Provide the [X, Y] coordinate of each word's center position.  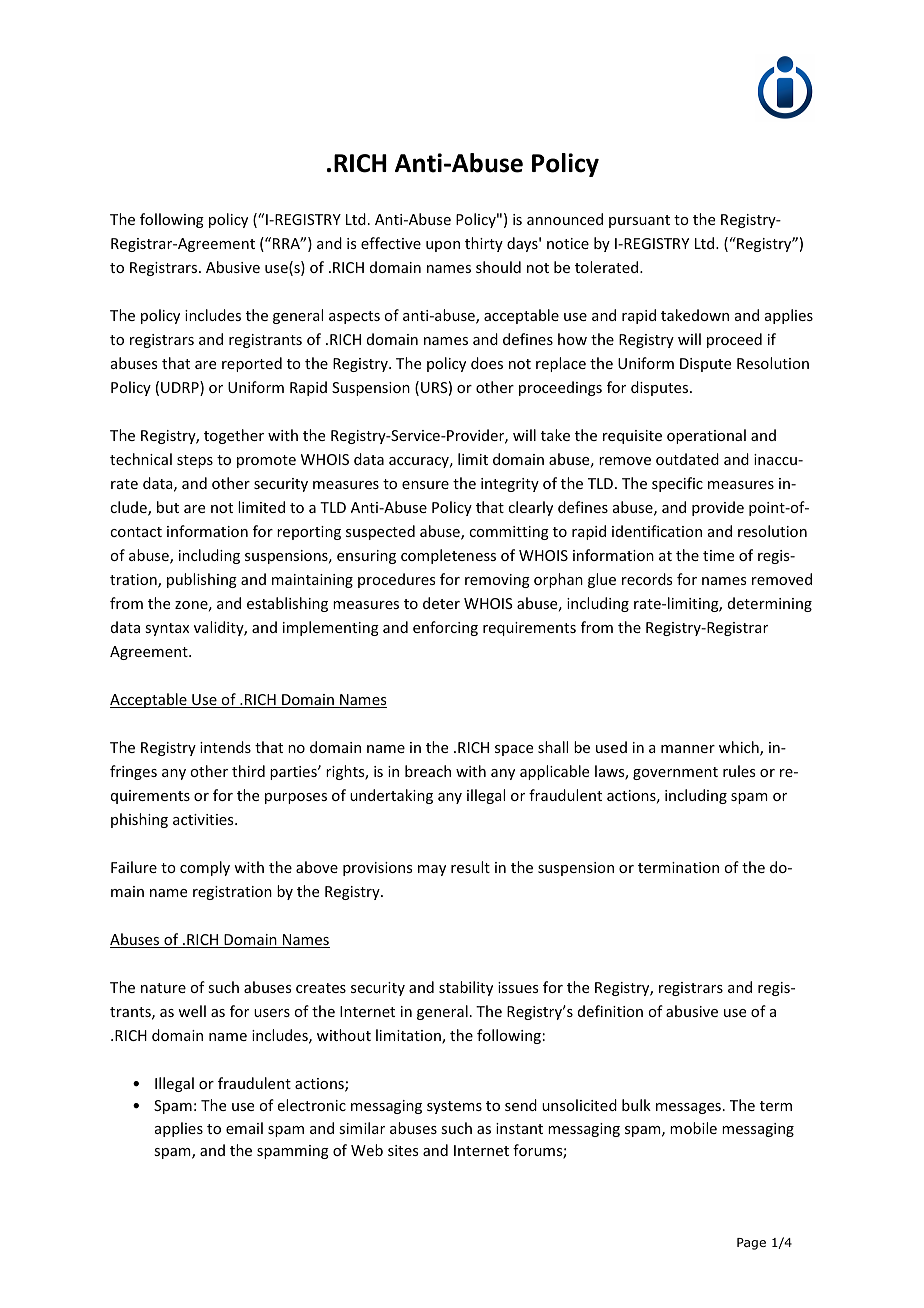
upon [443, 246]
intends [225, 747]
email [244, 1128]
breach [428, 771]
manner [688, 749]
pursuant [639, 221]
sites [403, 1150]
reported [252, 364]
